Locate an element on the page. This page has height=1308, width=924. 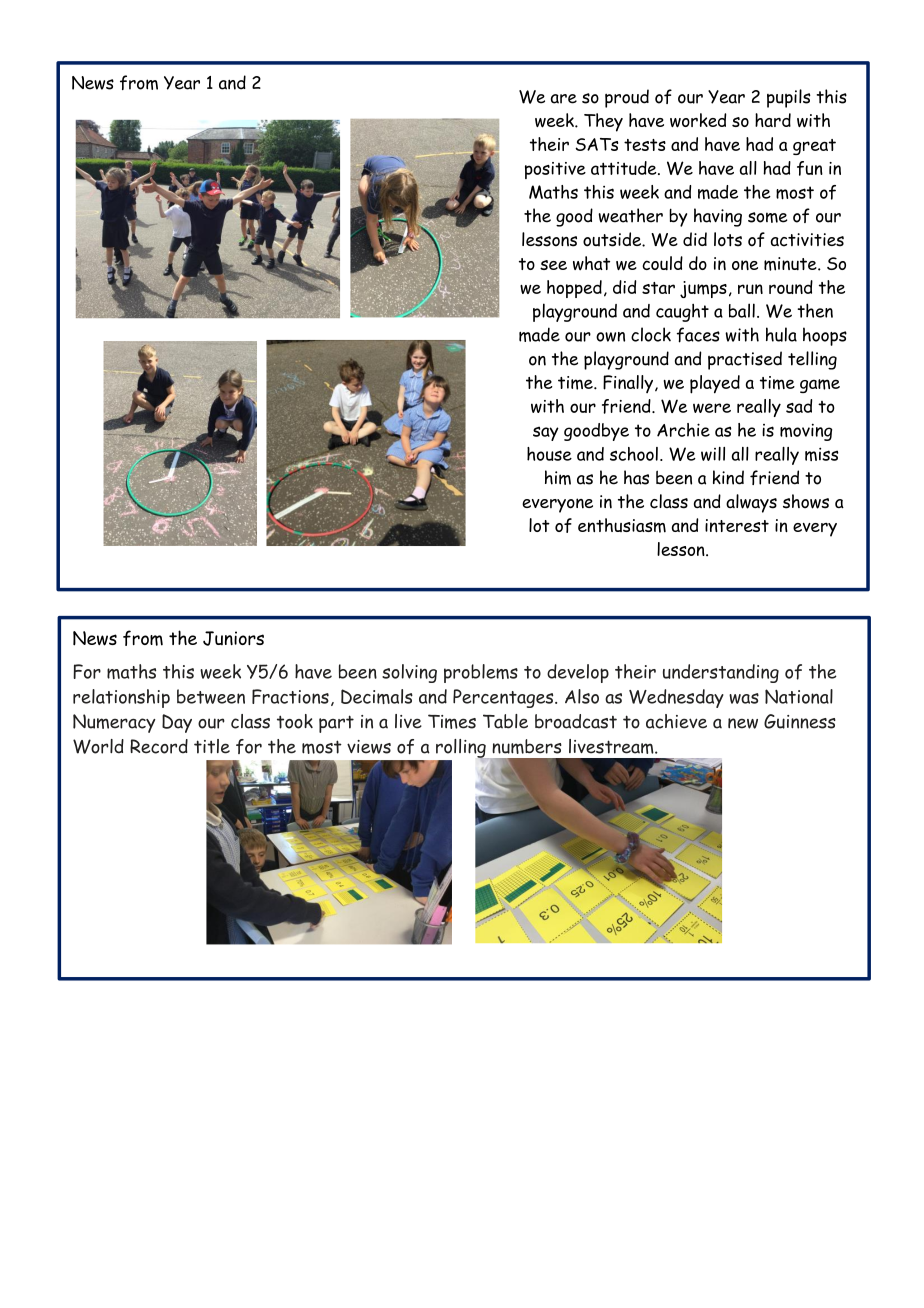
hopped is located at coordinates (574, 289).
